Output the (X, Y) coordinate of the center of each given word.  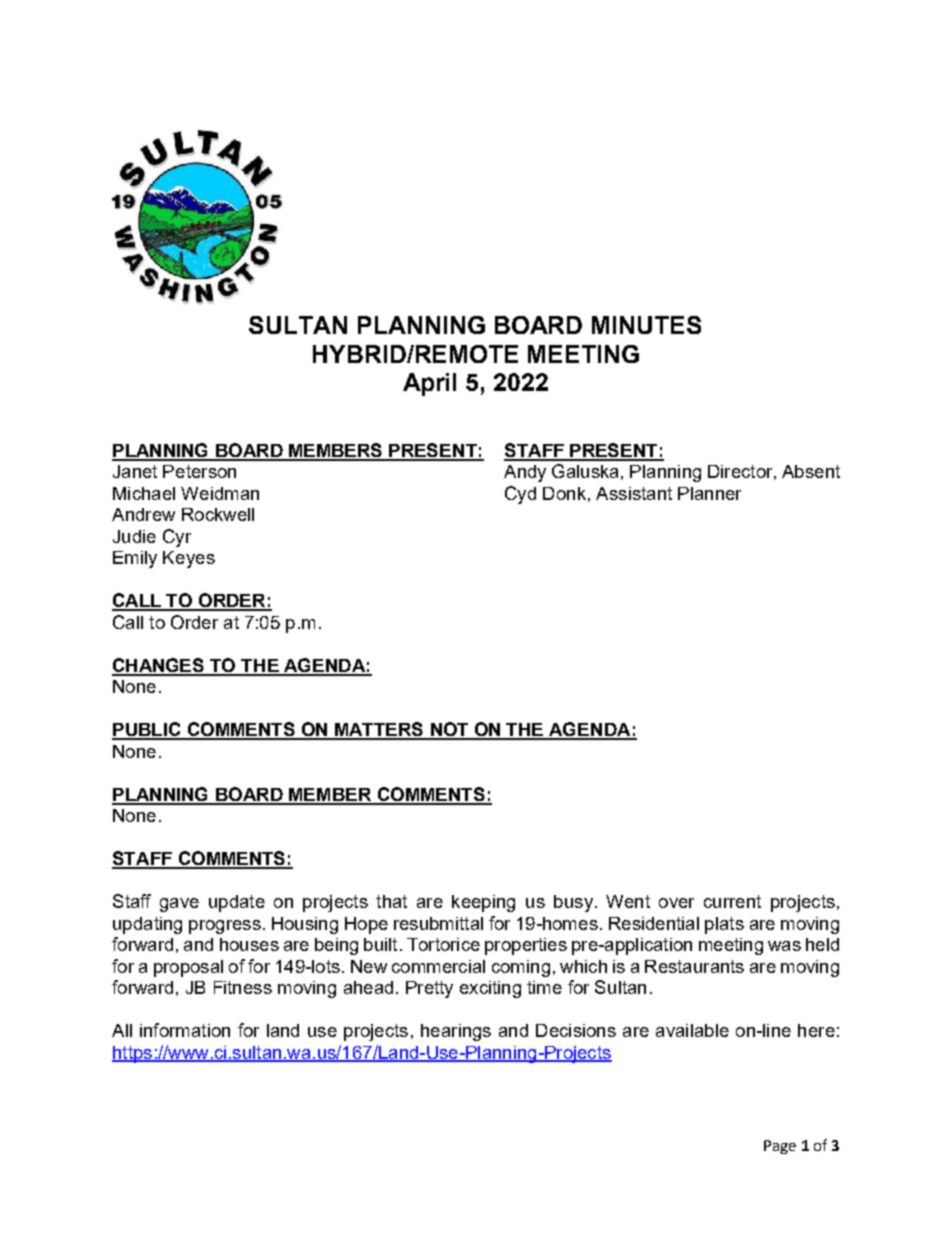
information (185, 1030)
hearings (456, 1032)
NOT (449, 730)
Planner (709, 493)
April (429, 384)
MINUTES (646, 325)
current (732, 901)
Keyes (189, 559)
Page (780, 1147)
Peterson (199, 471)
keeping (483, 903)
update (237, 903)
